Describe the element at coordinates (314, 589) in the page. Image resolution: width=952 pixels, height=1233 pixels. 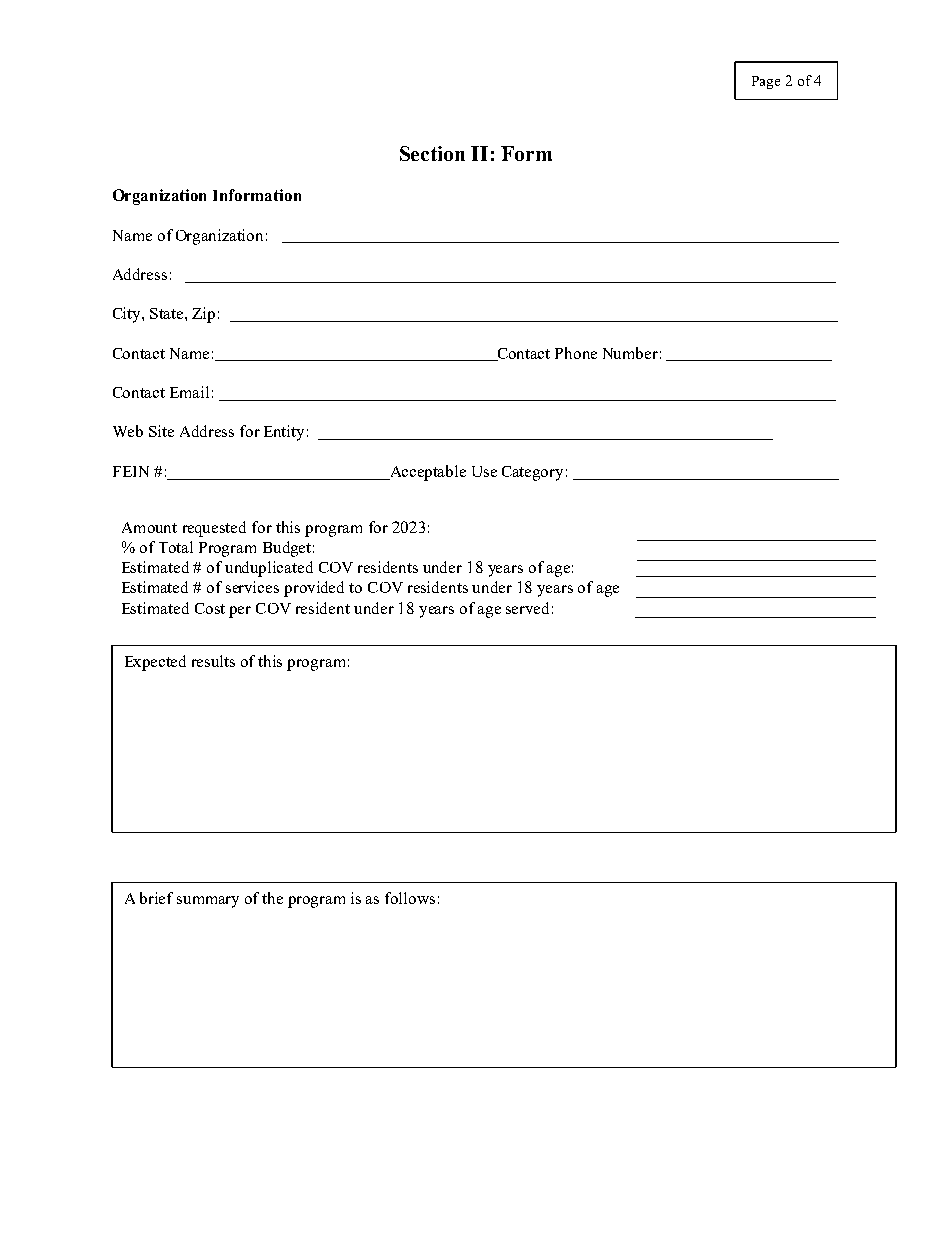
I see `provided` at that location.
